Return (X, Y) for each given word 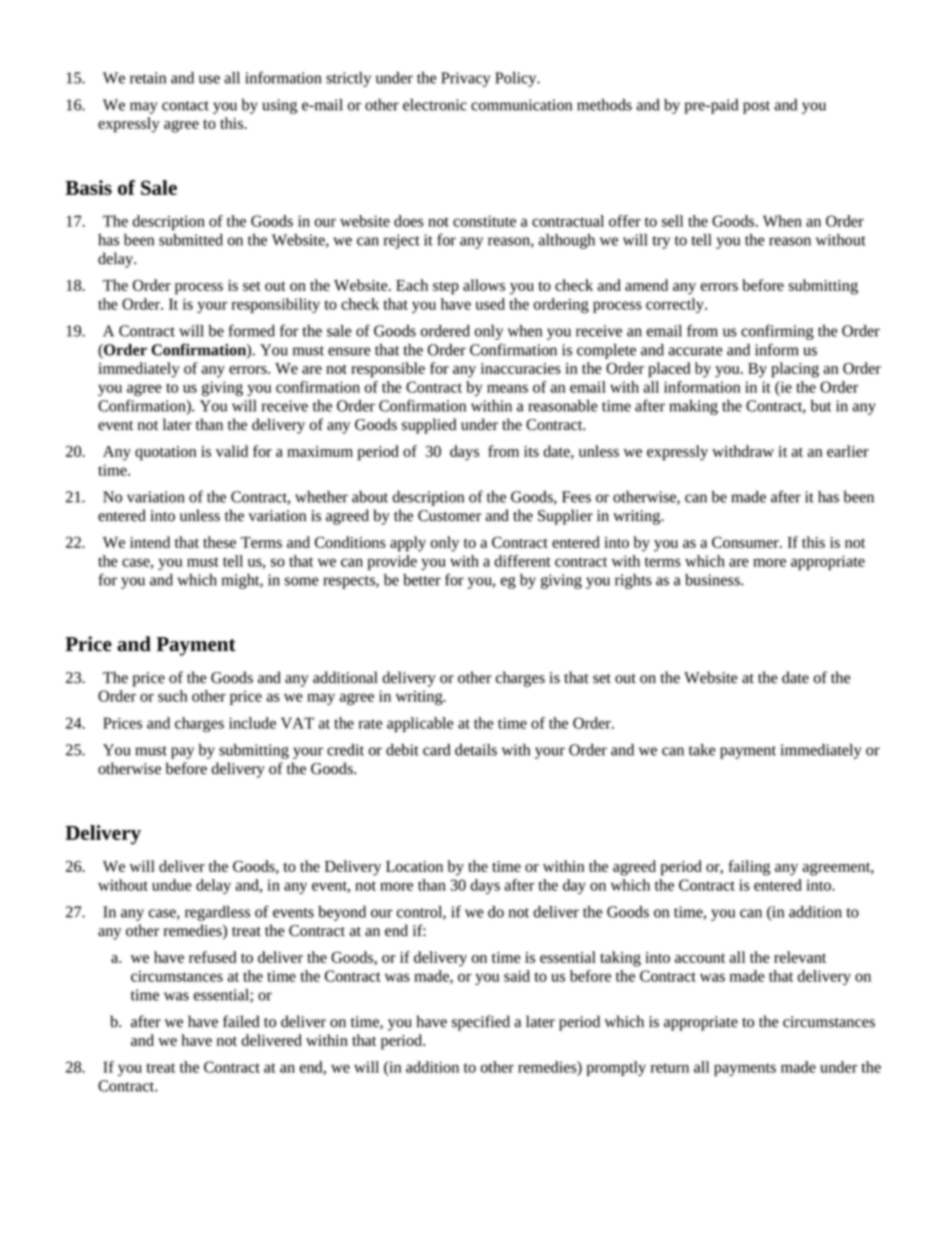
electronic (435, 105)
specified (481, 1023)
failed (241, 1021)
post (756, 107)
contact (185, 106)
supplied (429, 426)
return (670, 1068)
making (694, 407)
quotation (165, 453)
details (476, 749)
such (172, 696)
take (702, 750)
